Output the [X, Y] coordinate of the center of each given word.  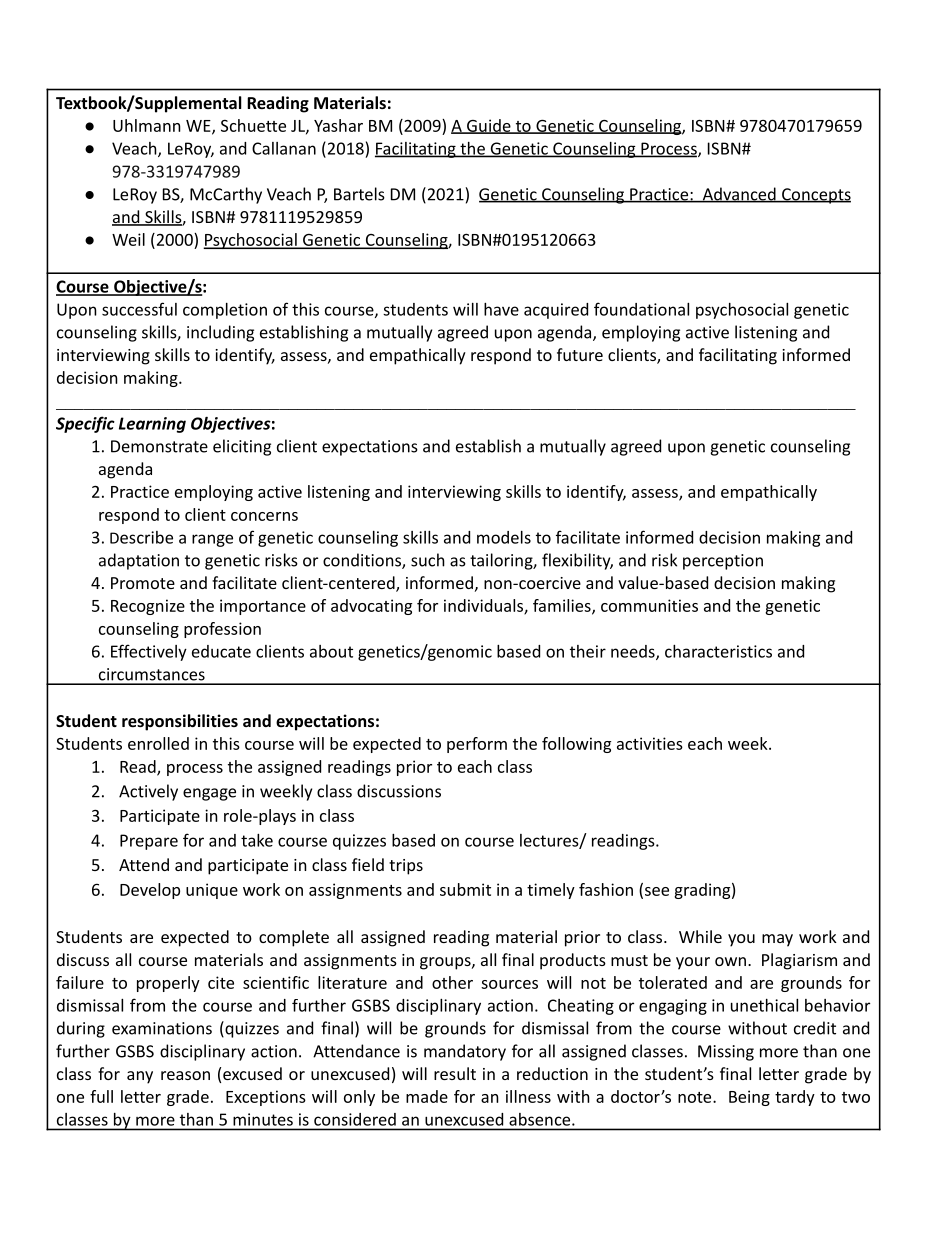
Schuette [253, 125]
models [504, 537]
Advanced [739, 195]
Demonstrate [159, 446]
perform [477, 745]
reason [185, 1075]
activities [650, 743]
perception [723, 562]
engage [209, 794]
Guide [489, 126]
